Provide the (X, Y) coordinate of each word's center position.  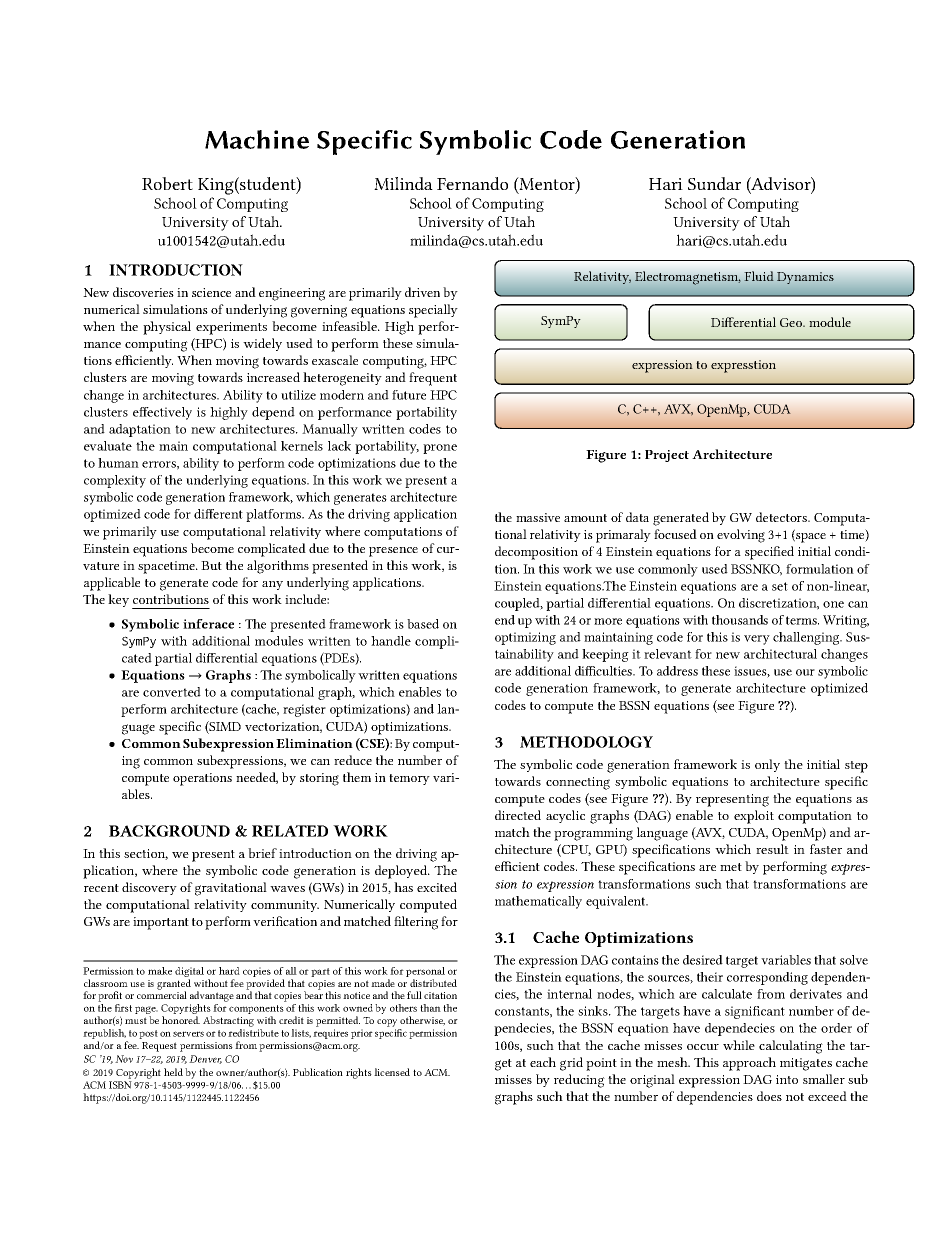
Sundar (714, 183)
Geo (792, 322)
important (161, 923)
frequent (433, 379)
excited (437, 887)
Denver (205, 1059)
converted (172, 692)
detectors (782, 517)
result (772, 849)
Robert (167, 183)
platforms (275, 515)
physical (167, 328)
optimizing (525, 638)
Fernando (472, 183)
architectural (780, 654)
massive (538, 517)
